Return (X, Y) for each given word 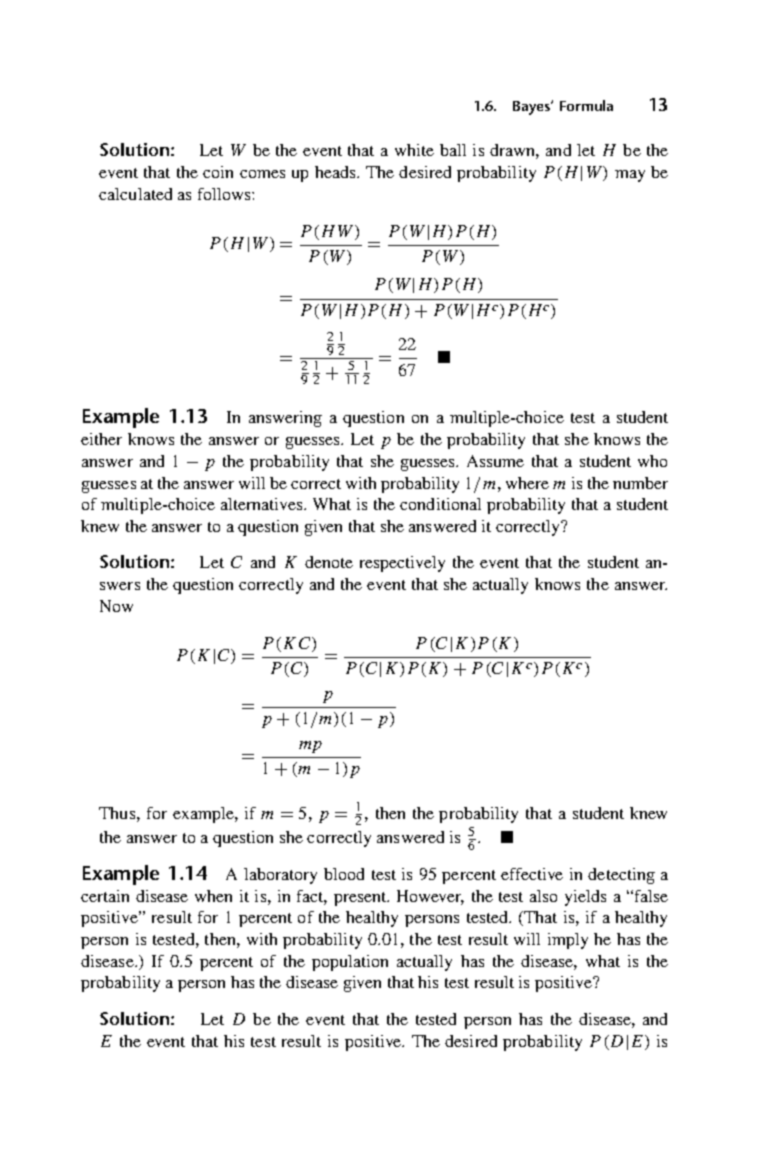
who (652, 461)
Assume (495, 461)
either (101, 439)
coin (218, 172)
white (414, 150)
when (213, 896)
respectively (402, 564)
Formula (586, 105)
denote (329, 562)
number (640, 483)
